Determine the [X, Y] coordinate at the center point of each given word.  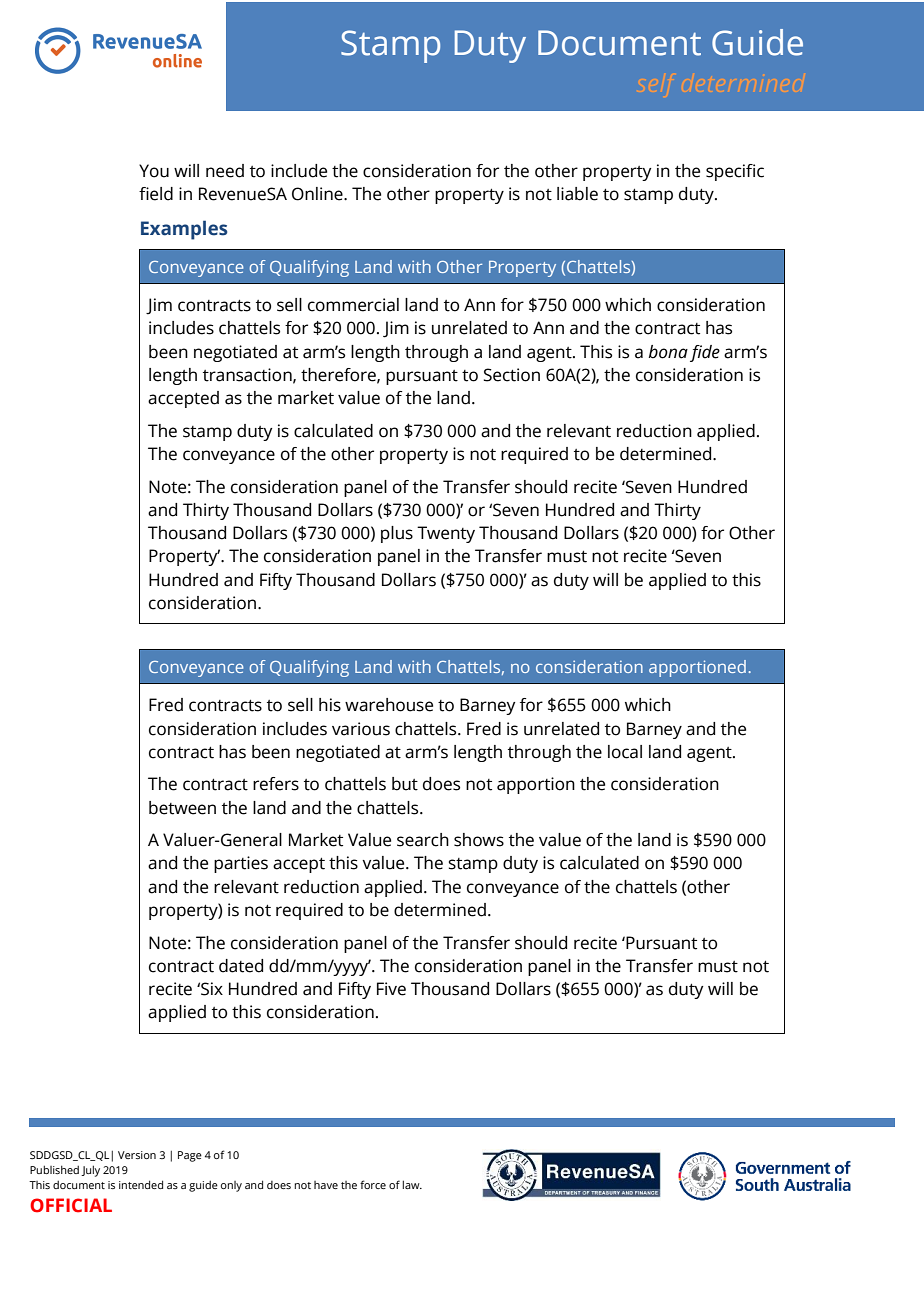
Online [318, 194]
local [625, 752]
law [412, 1184]
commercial [353, 305]
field [156, 194]
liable [577, 194]
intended [141, 1184]
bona [668, 352]
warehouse [389, 705]
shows [479, 840]
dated [241, 966]
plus [397, 534]
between [182, 808]
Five [391, 989]
